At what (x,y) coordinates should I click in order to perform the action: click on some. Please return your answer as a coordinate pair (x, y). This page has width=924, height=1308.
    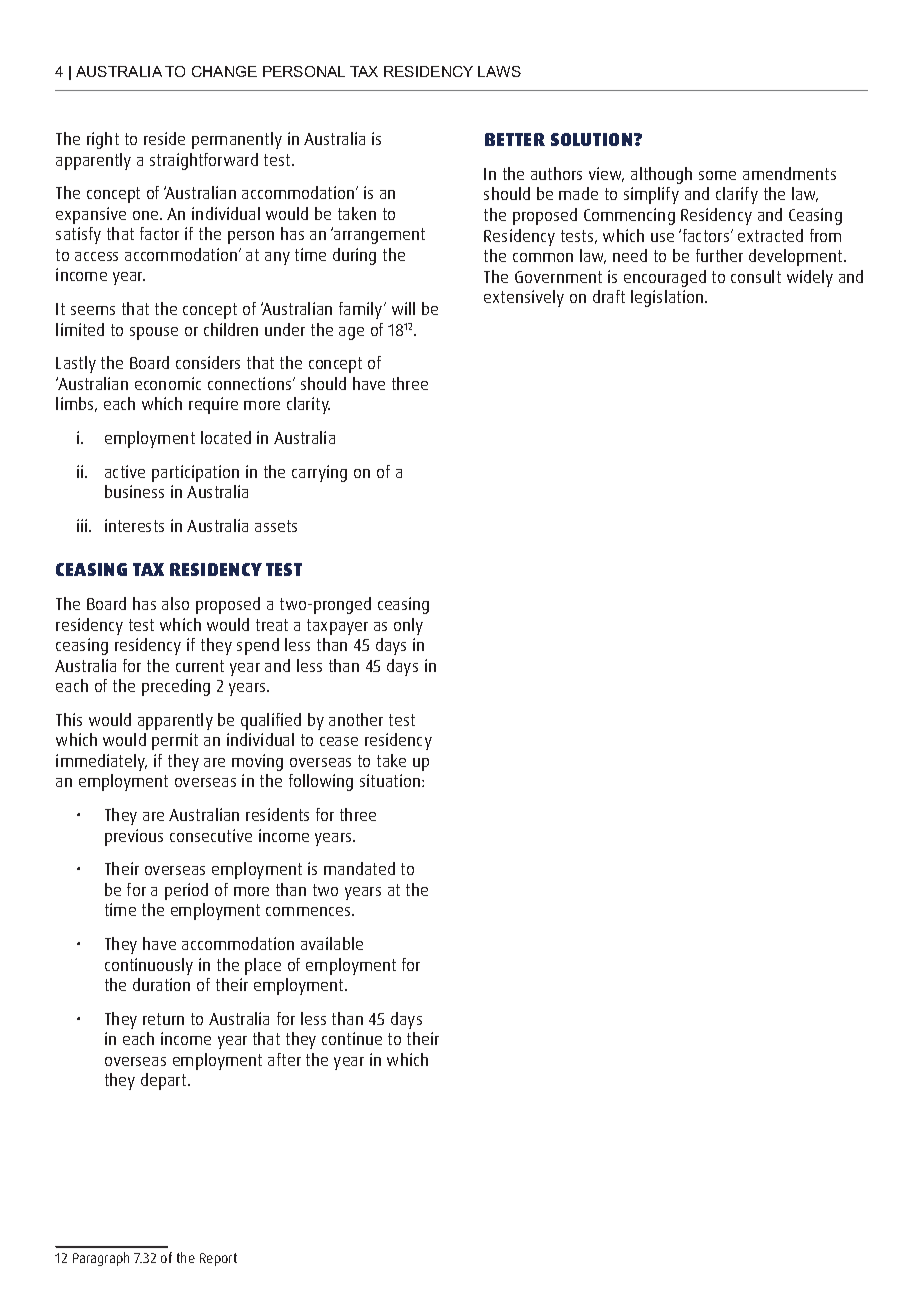
    Looking at the image, I should click on (717, 175).
